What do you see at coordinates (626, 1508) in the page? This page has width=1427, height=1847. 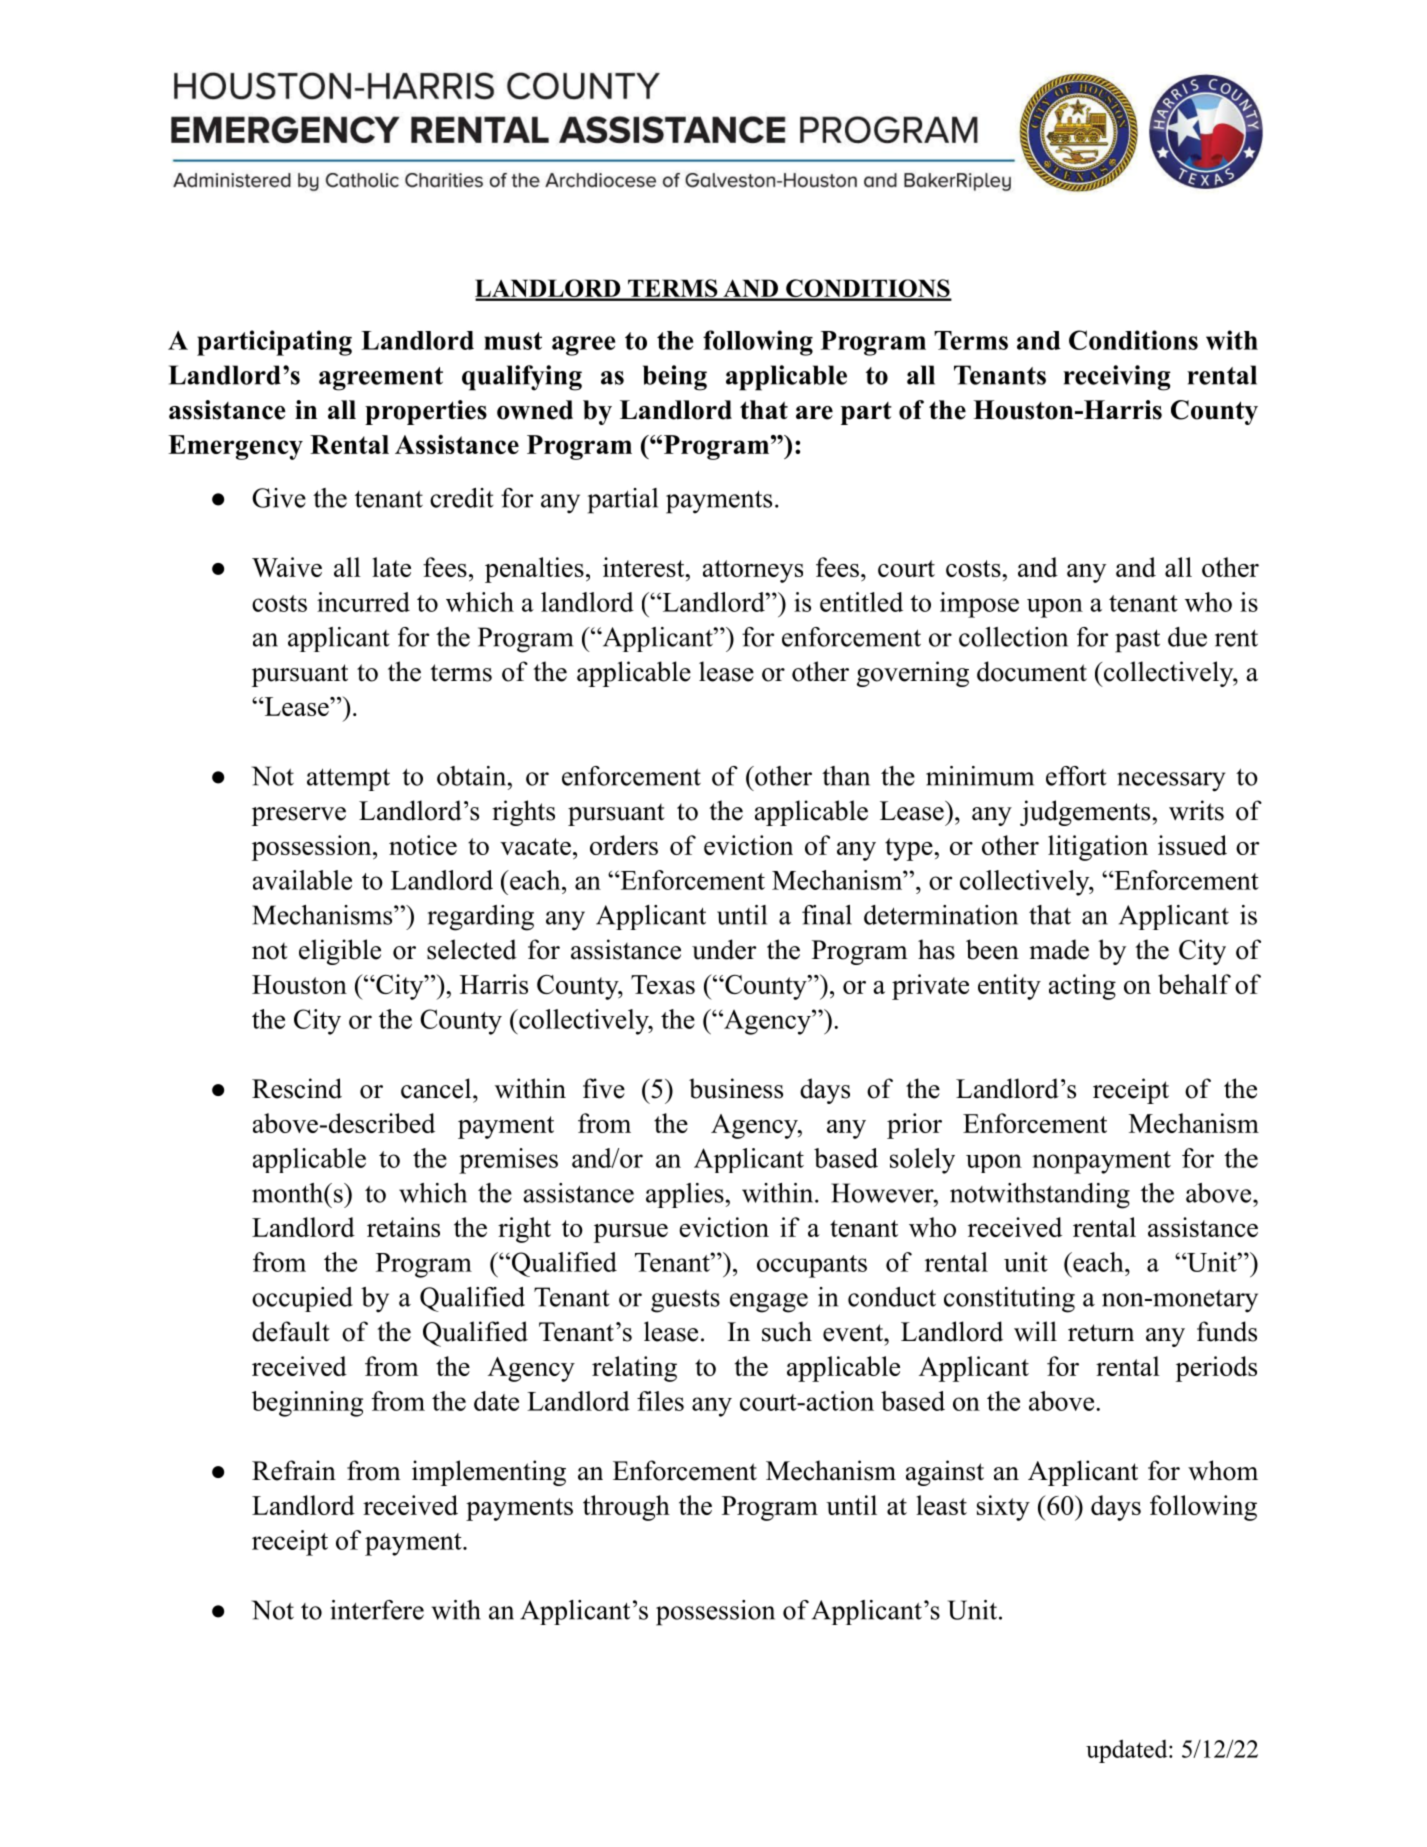 I see `through` at bounding box center [626, 1508].
